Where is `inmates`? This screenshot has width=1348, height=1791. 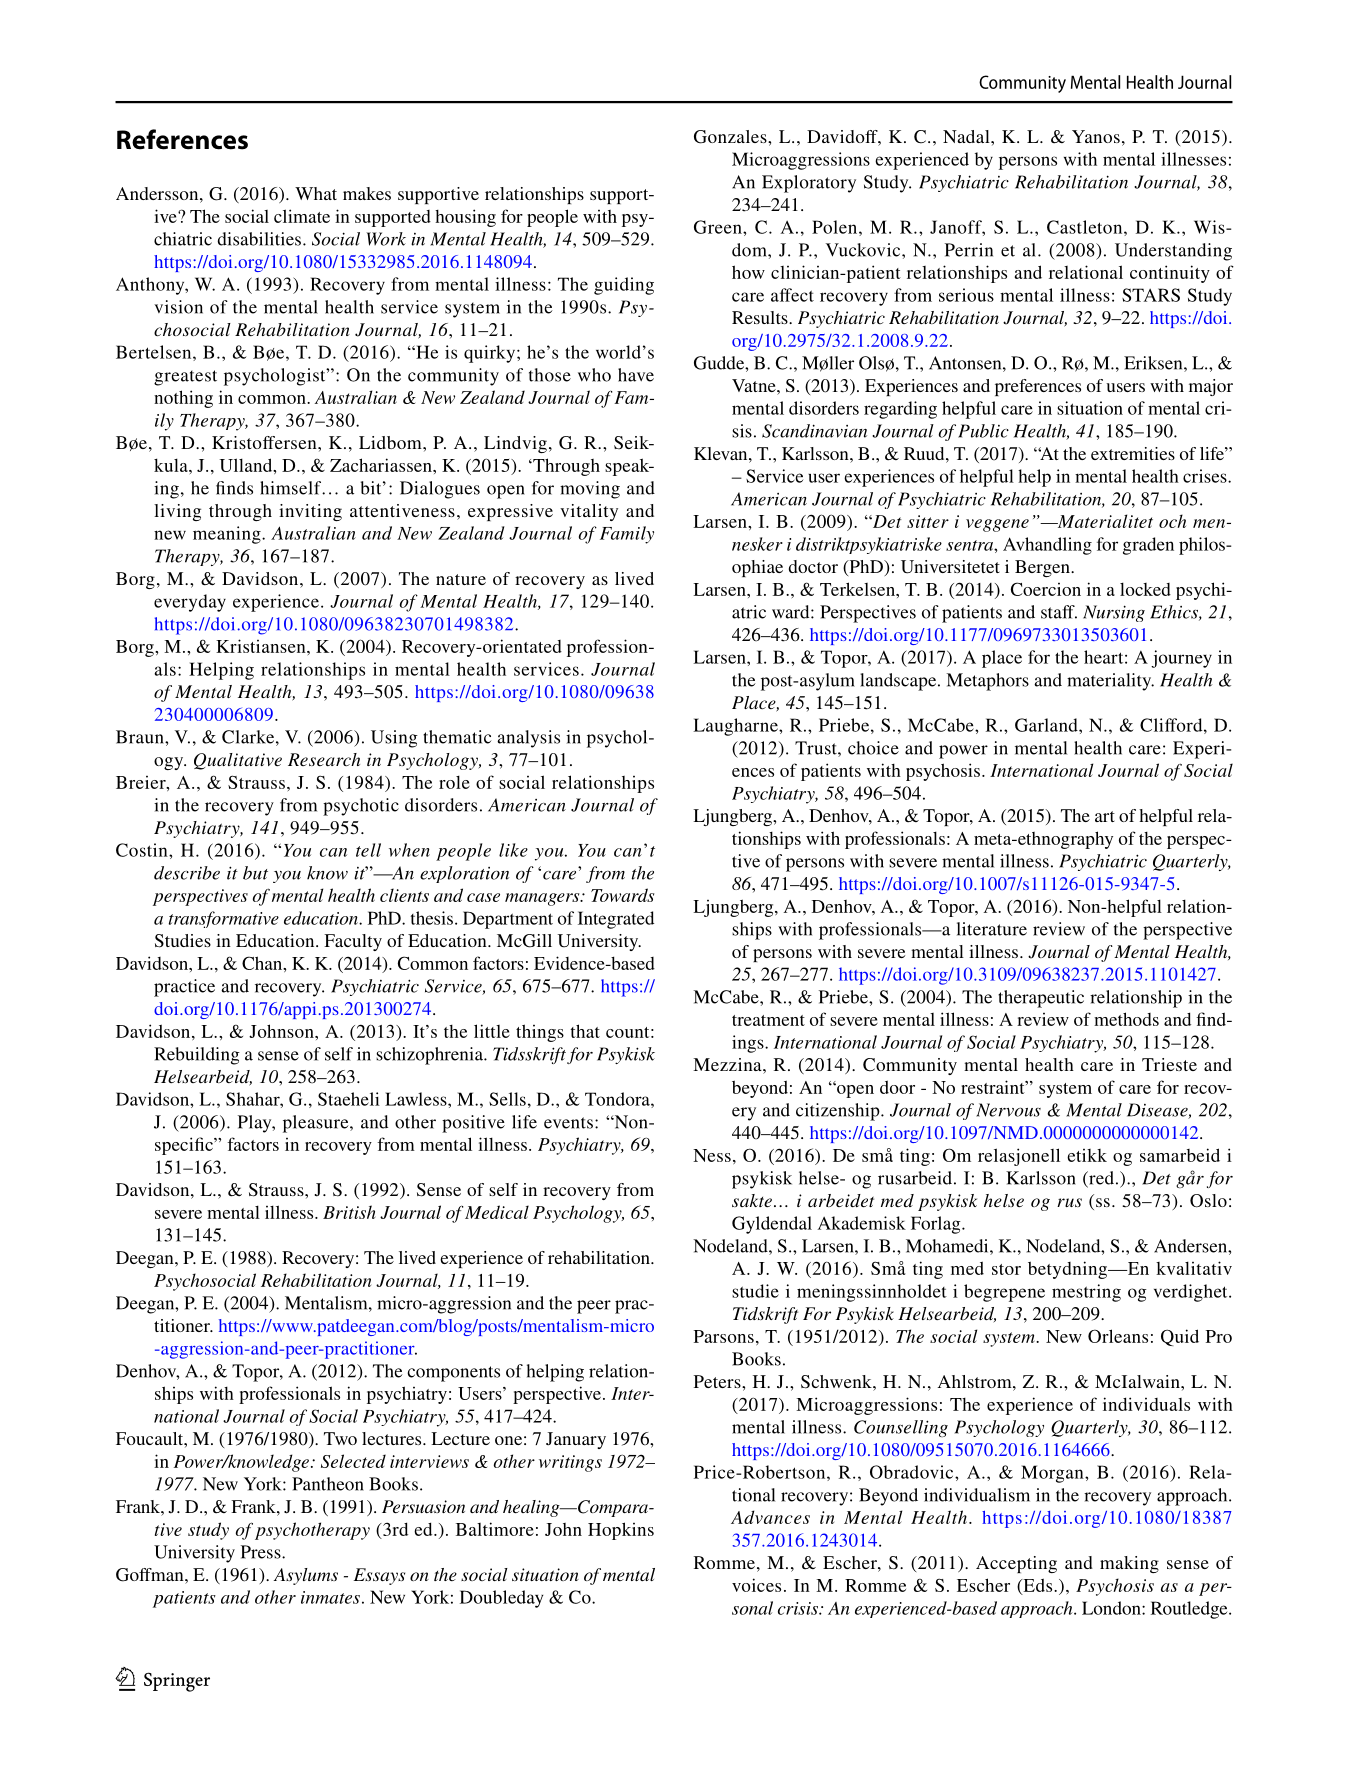 inmates is located at coordinates (330, 1597).
